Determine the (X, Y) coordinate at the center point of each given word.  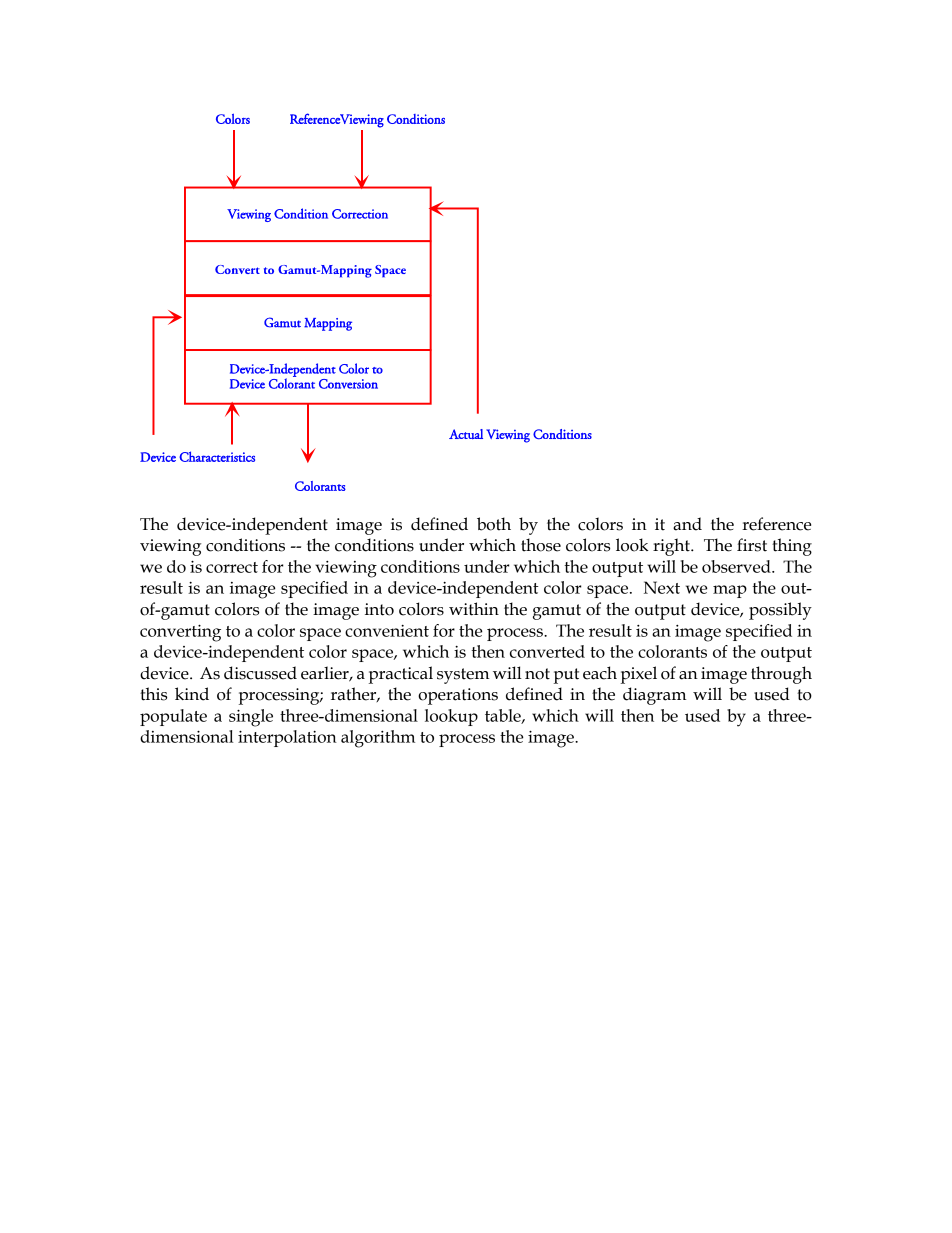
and (687, 524)
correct (232, 567)
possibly (780, 611)
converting (180, 633)
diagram (654, 696)
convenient (387, 631)
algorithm (378, 739)
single (251, 718)
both (494, 524)
